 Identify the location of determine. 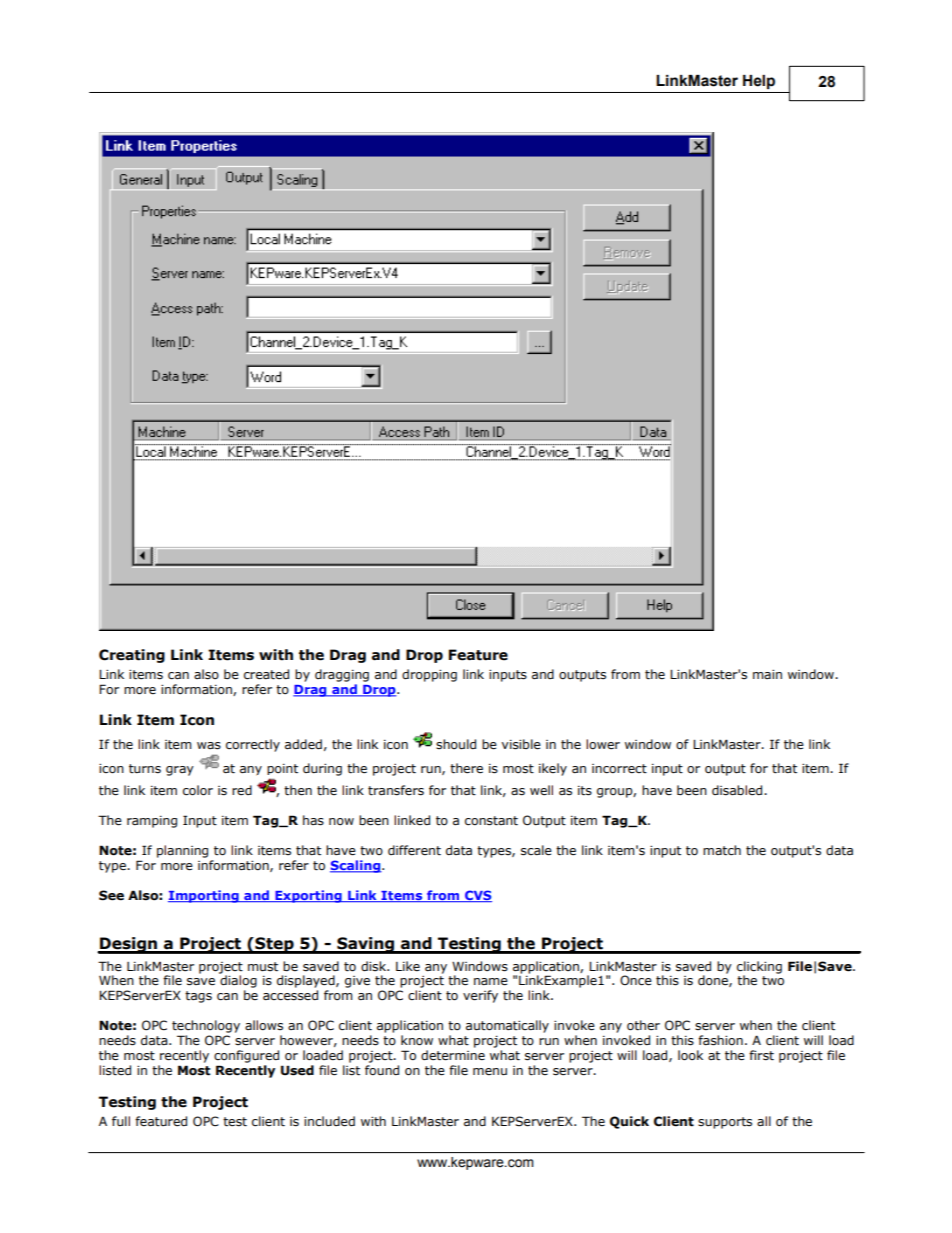
(453, 1055).
